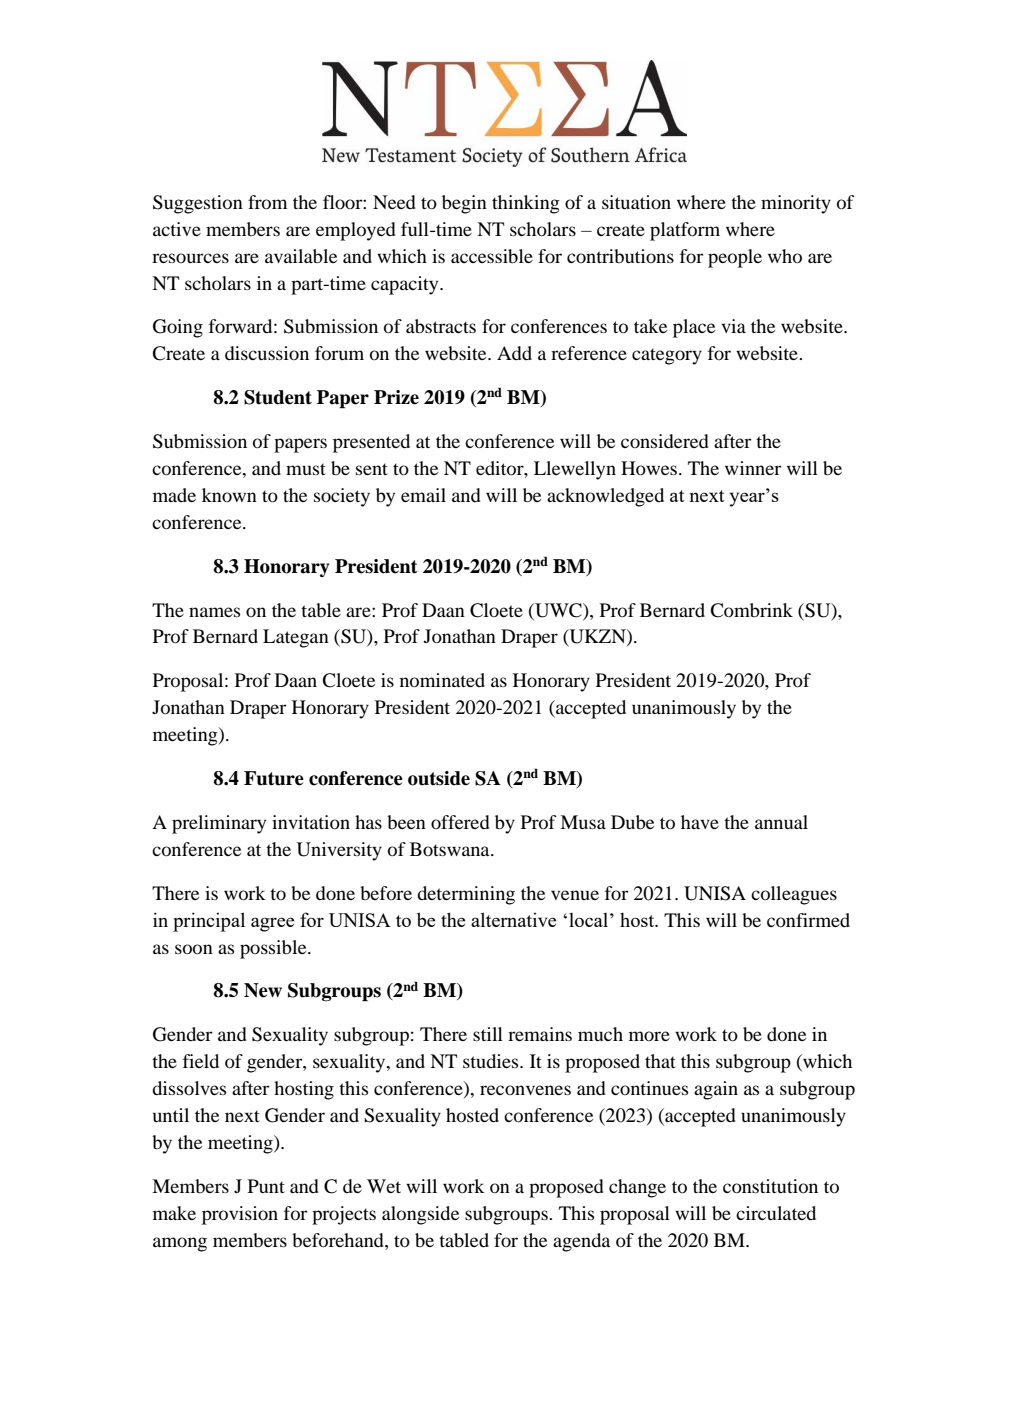  I want to click on nominated, so click(442, 680).
